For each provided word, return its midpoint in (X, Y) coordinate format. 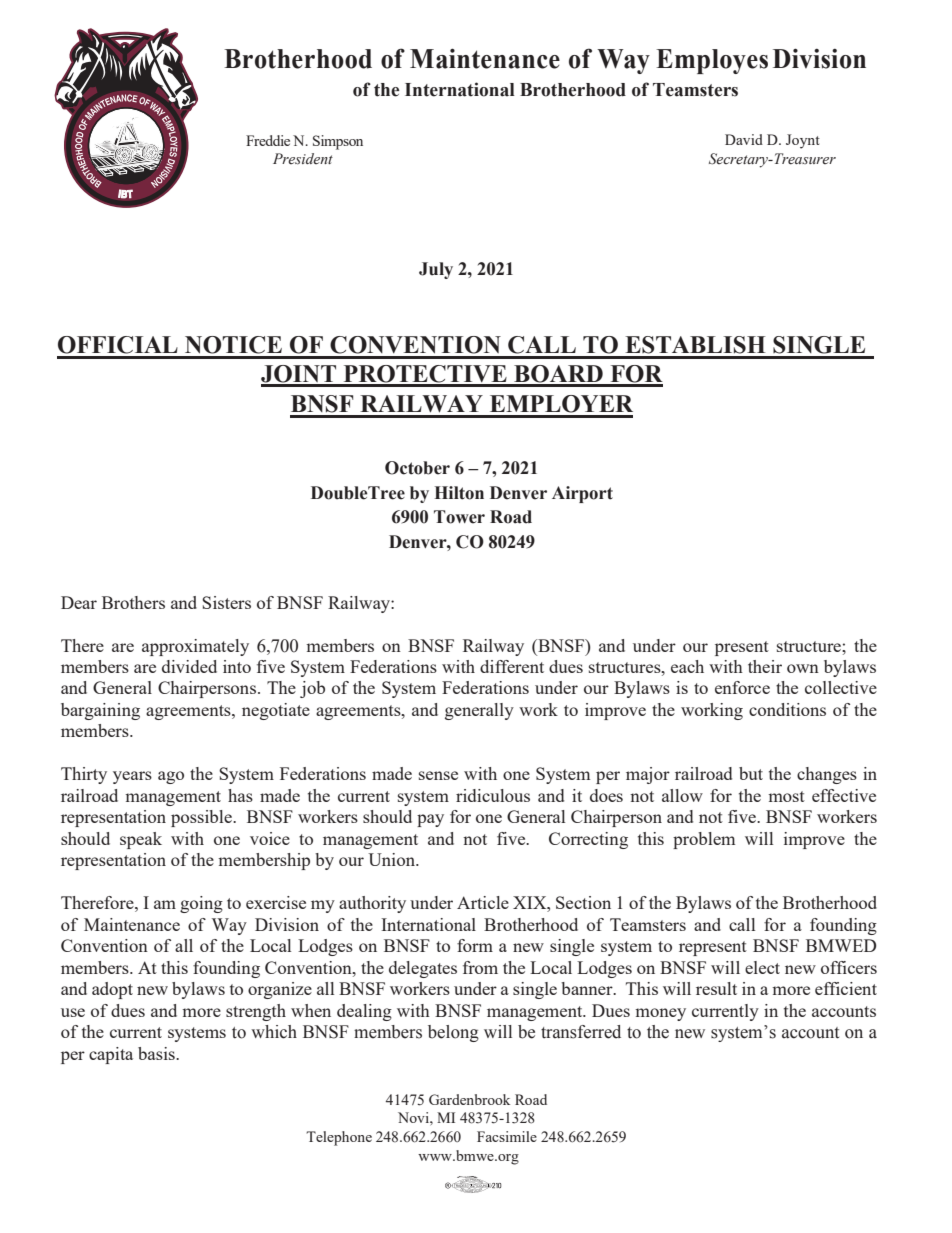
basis (157, 1053)
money (660, 1014)
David (744, 139)
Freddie (268, 140)
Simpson (338, 142)
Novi (414, 1117)
